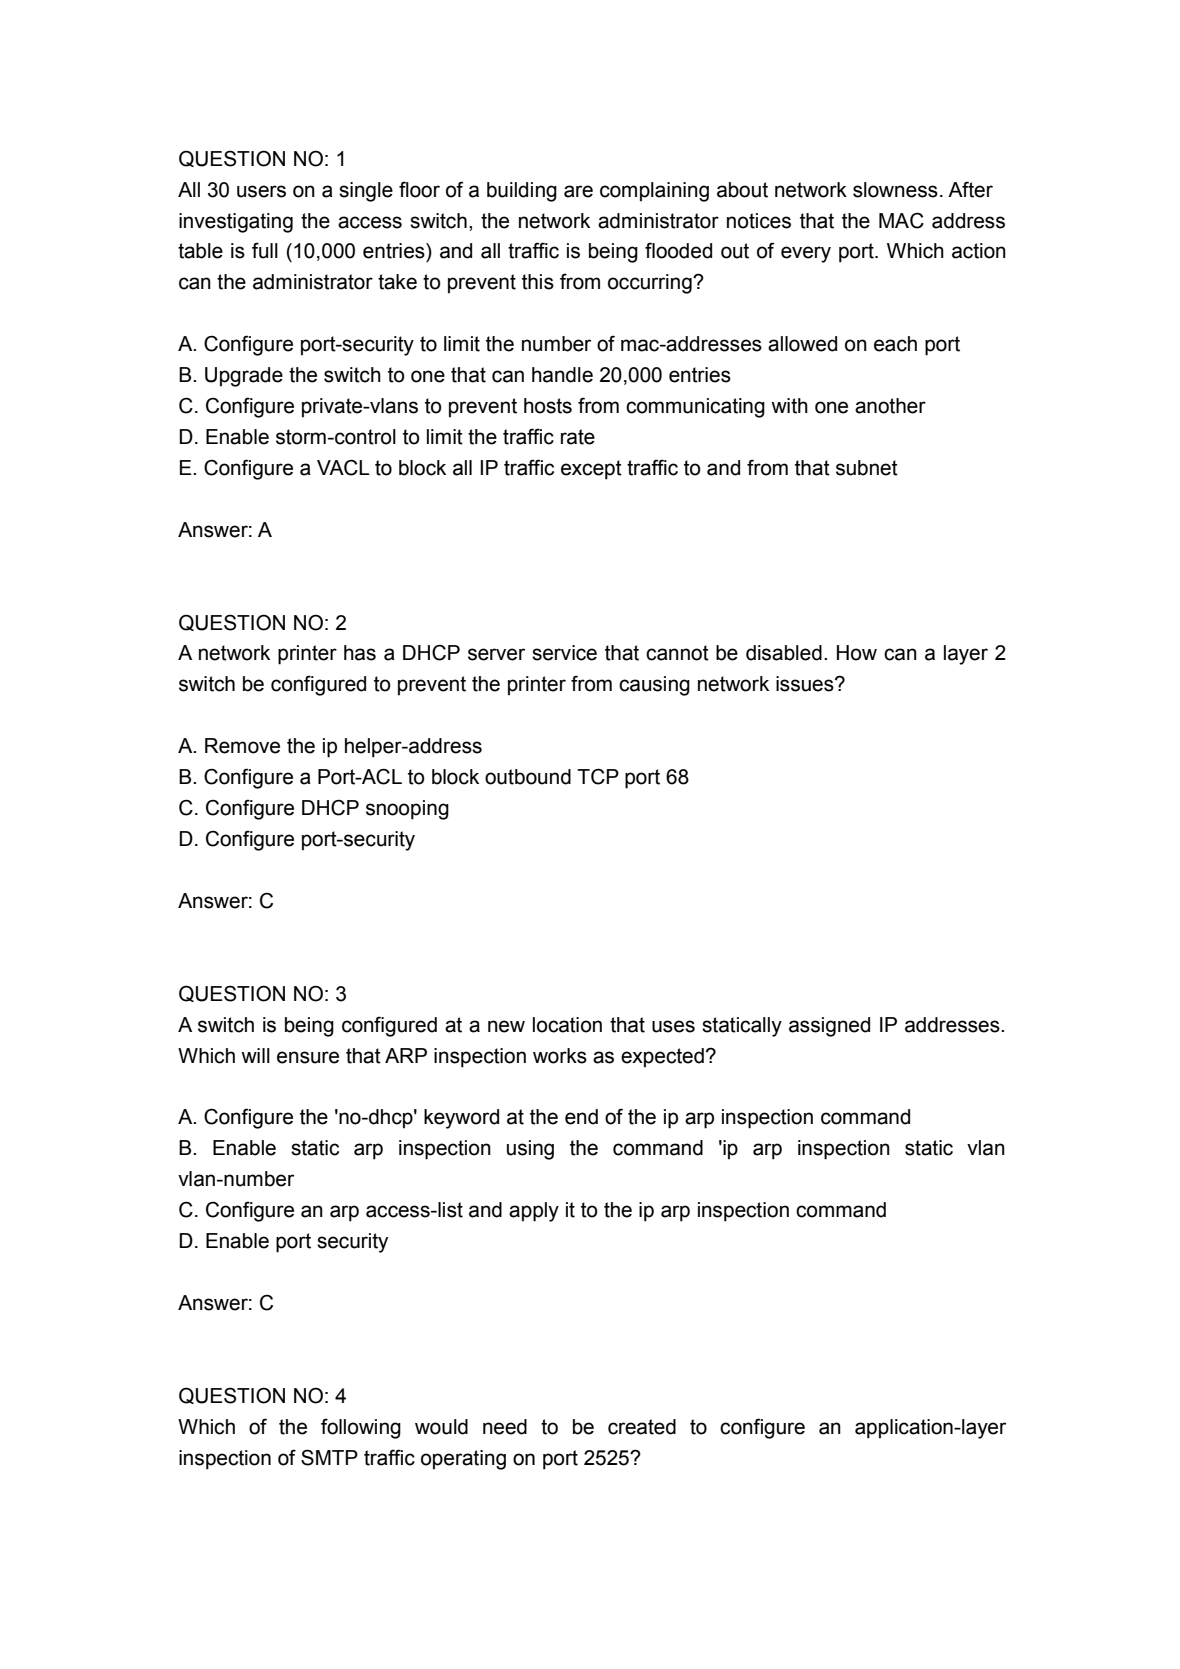  I want to click on slowness, so click(895, 190).
